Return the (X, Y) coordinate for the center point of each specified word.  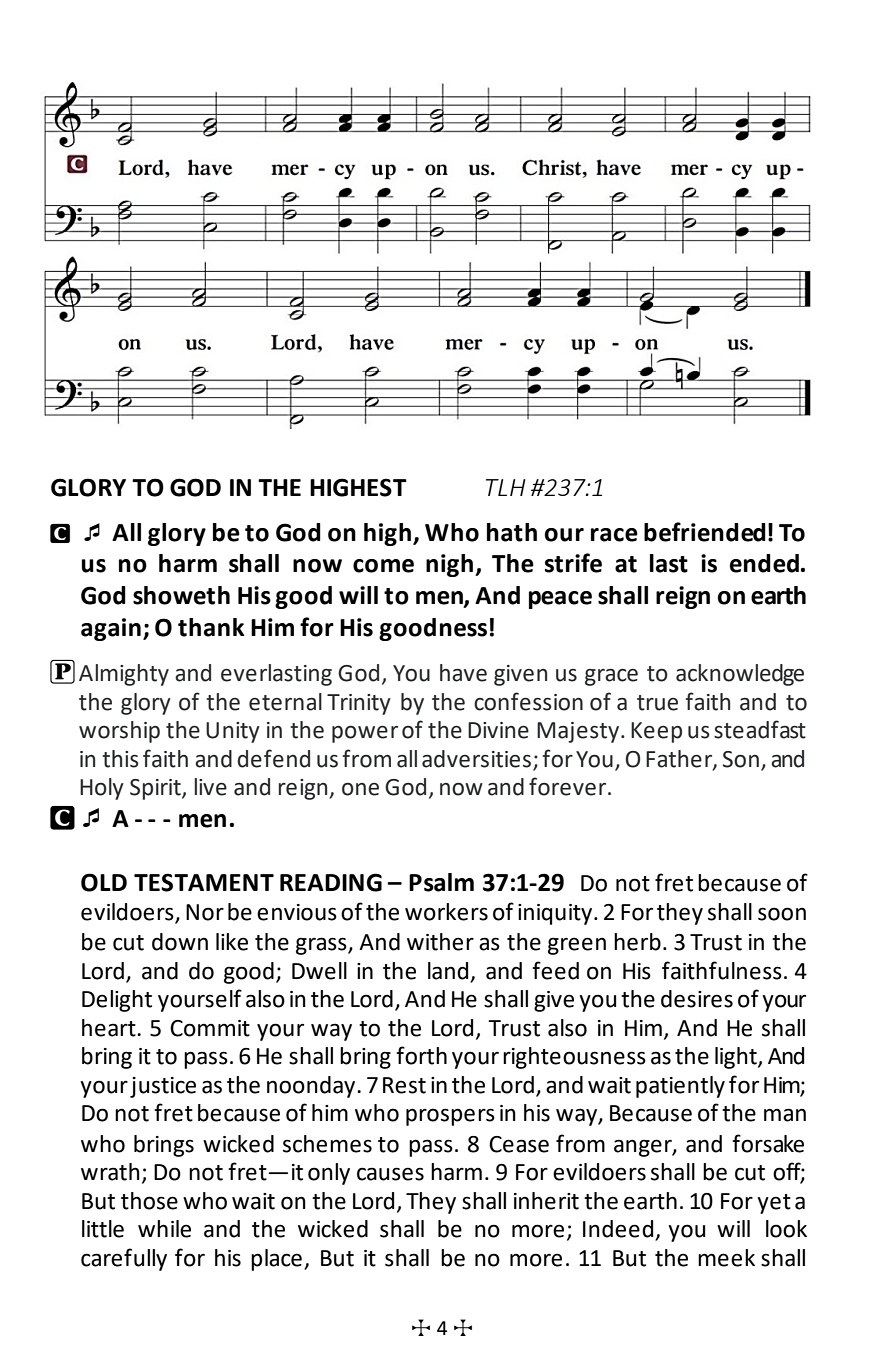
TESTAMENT (204, 882)
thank (211, 627)
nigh (451, 565)
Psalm (441, 882)
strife (573, 563)
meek (726, 1258)
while (164, 1229)
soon (782, 914)
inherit (546, 1201)
